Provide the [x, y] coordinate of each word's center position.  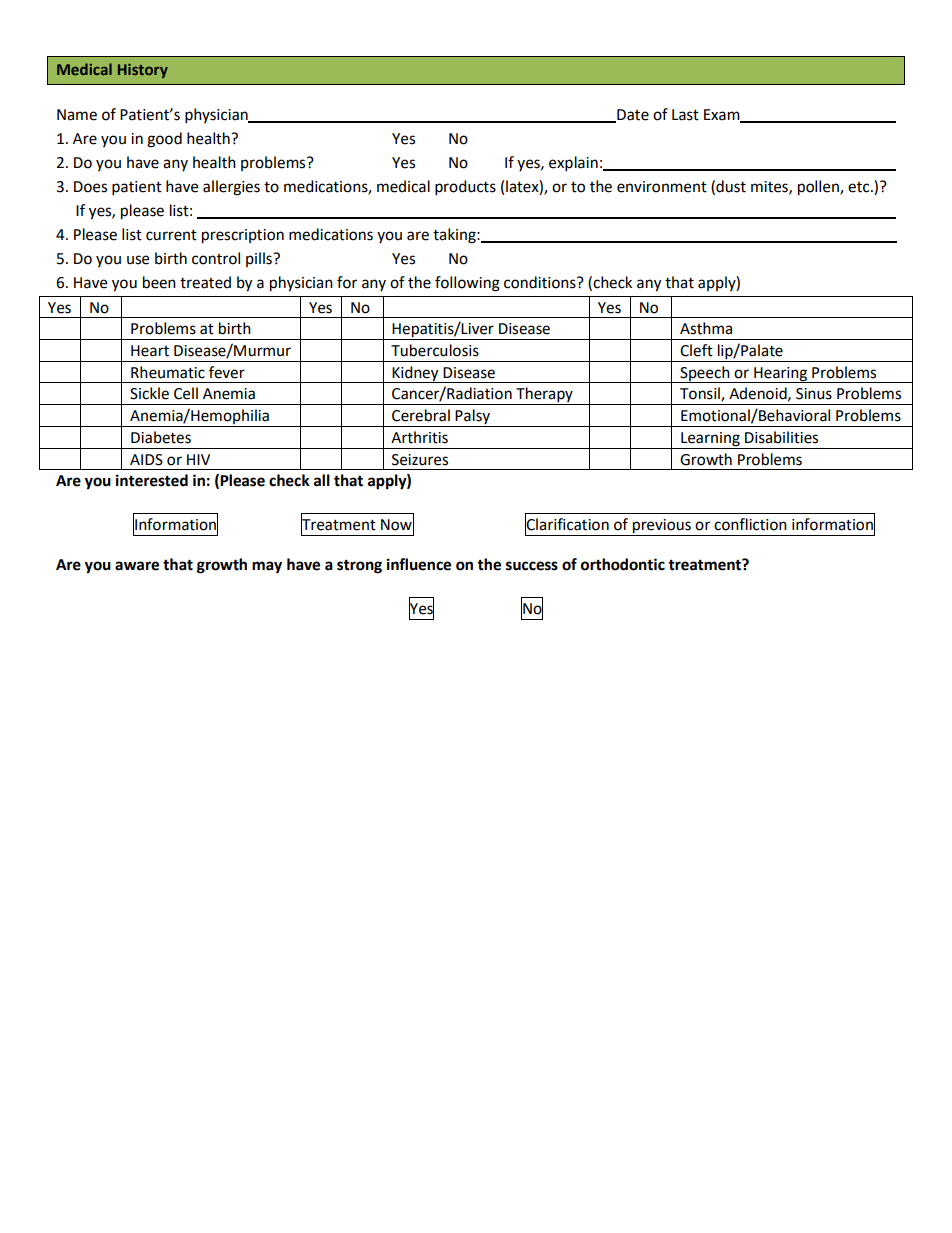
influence [419, 564]
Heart [150, 351]
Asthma [706, 328]
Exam [723, 115]
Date [632, 115]
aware [137, 566]
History [143, 71]
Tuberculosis [435, 350]
